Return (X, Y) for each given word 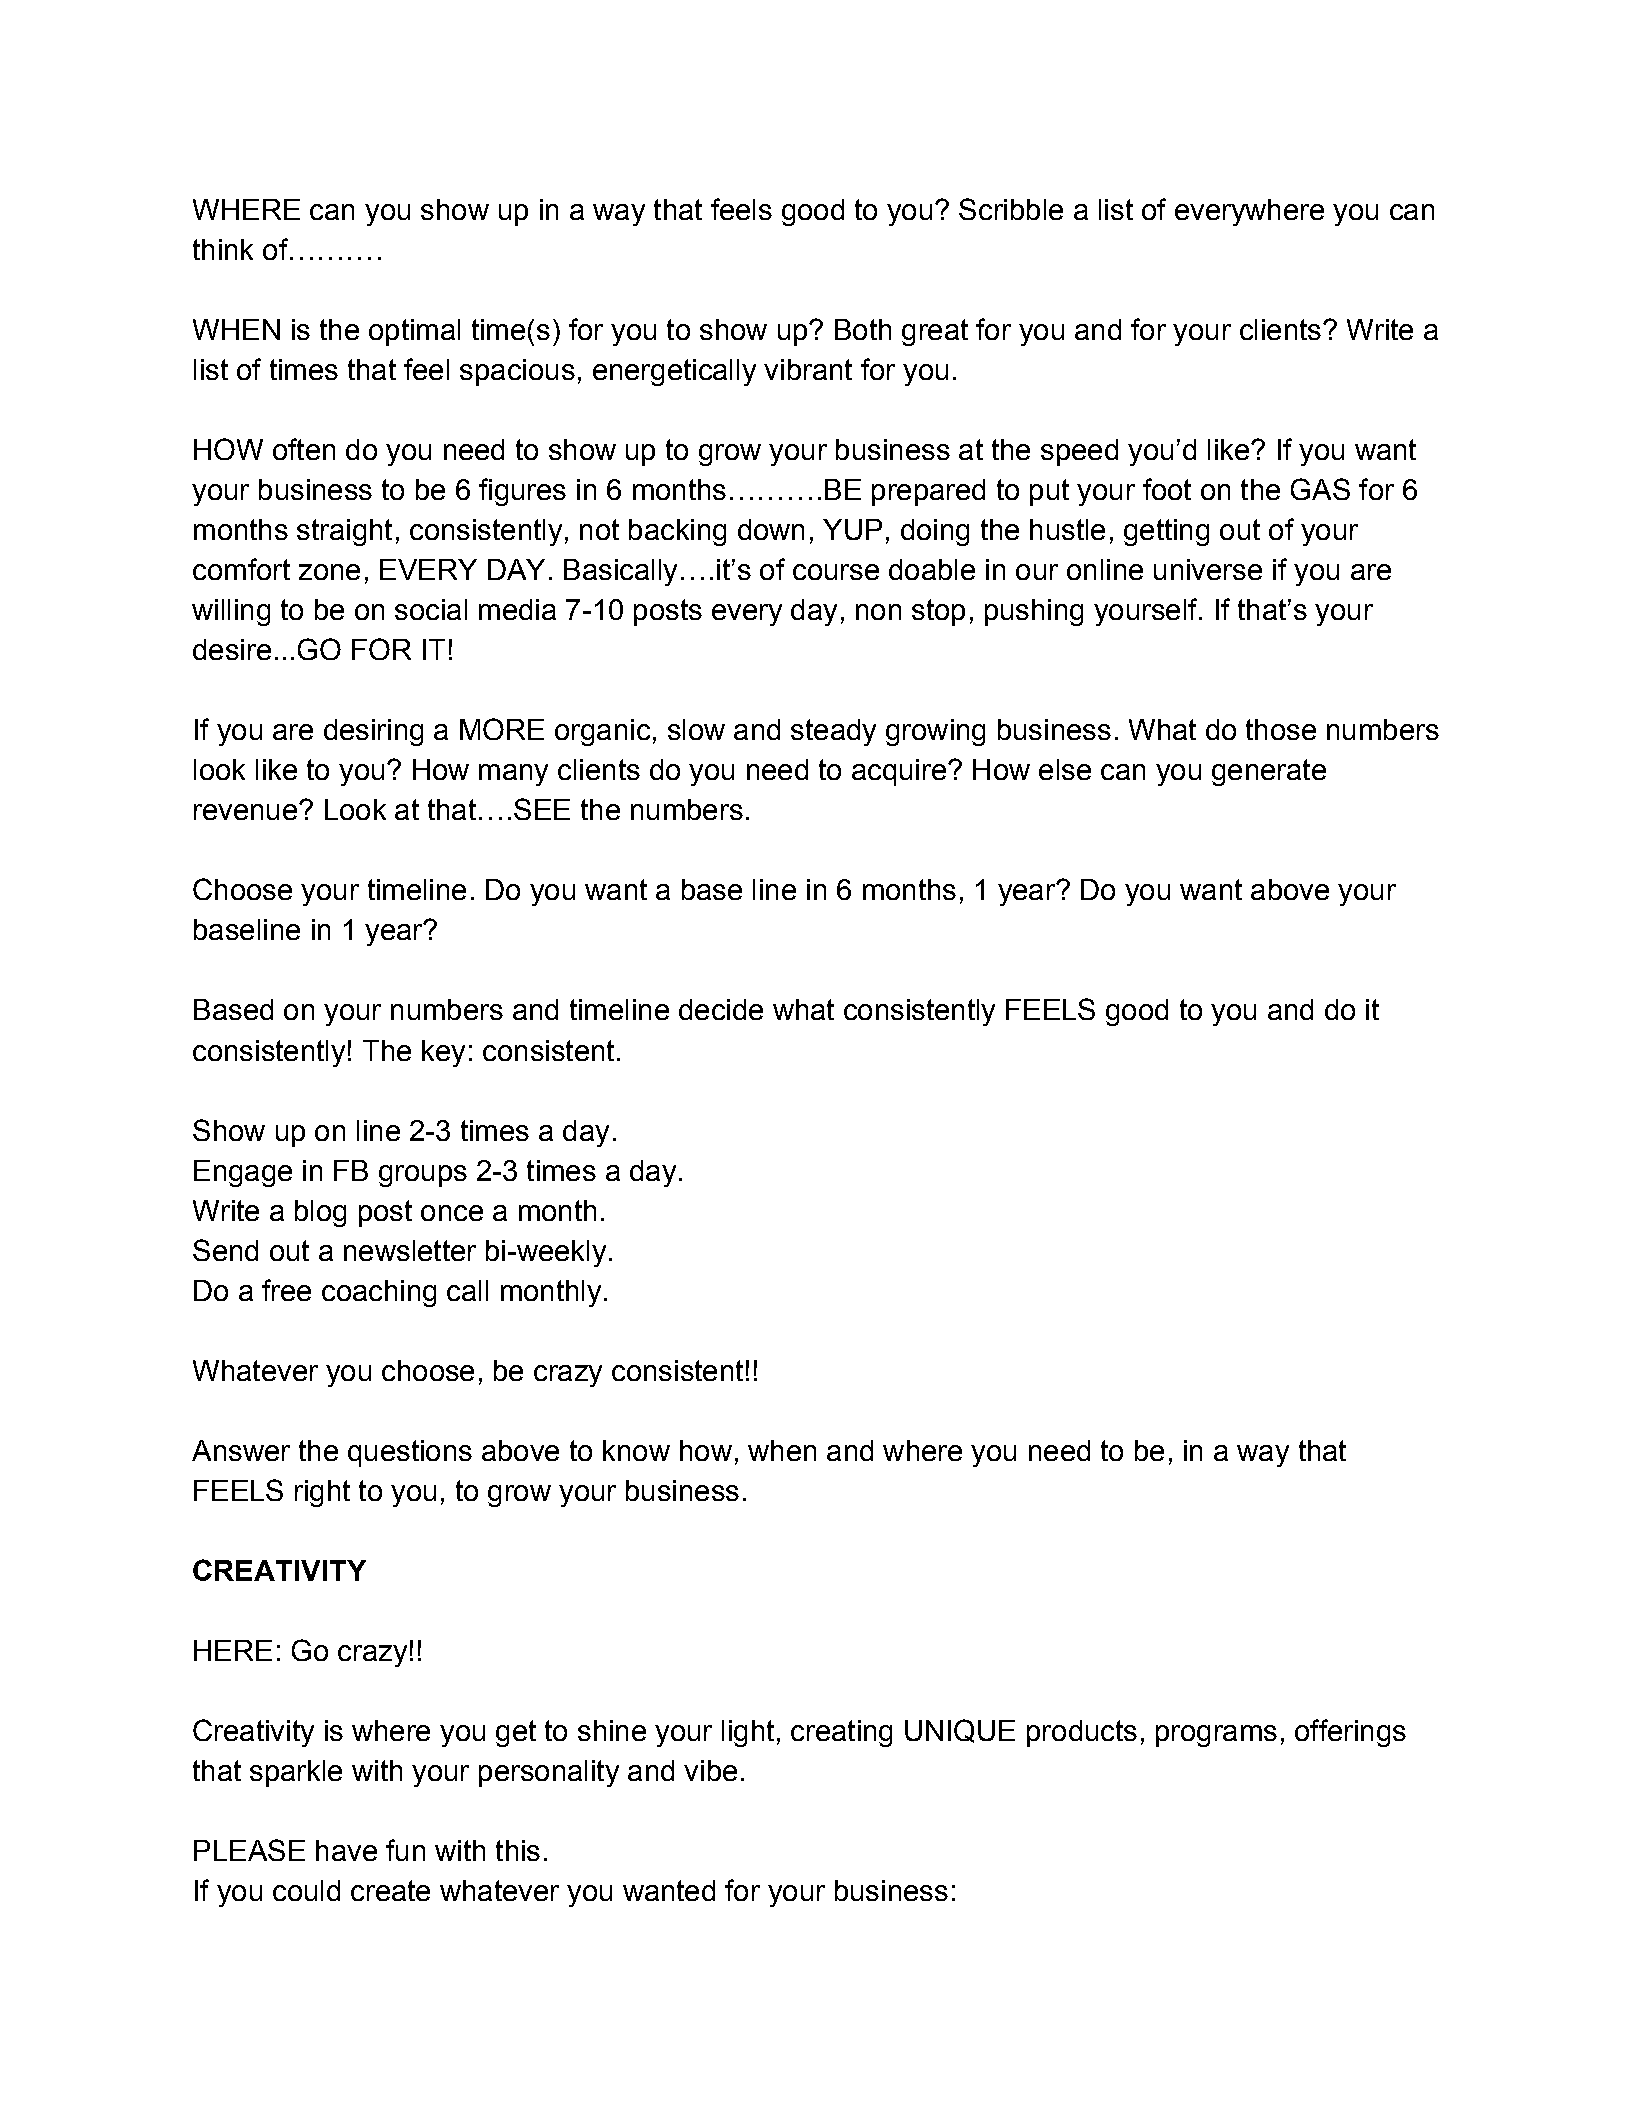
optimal (414, 332)
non (878, 612)
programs (1216, 1736)
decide (721, 1009)
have (346, 1850)
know (636, 1450)
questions (410, 1453)
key (443, 1053)
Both (863, 329)
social (431, 609)
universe (1208, 569)
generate (1269, 772)
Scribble (1011, 209)
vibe (710, 1770)
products (1082, 1733)
